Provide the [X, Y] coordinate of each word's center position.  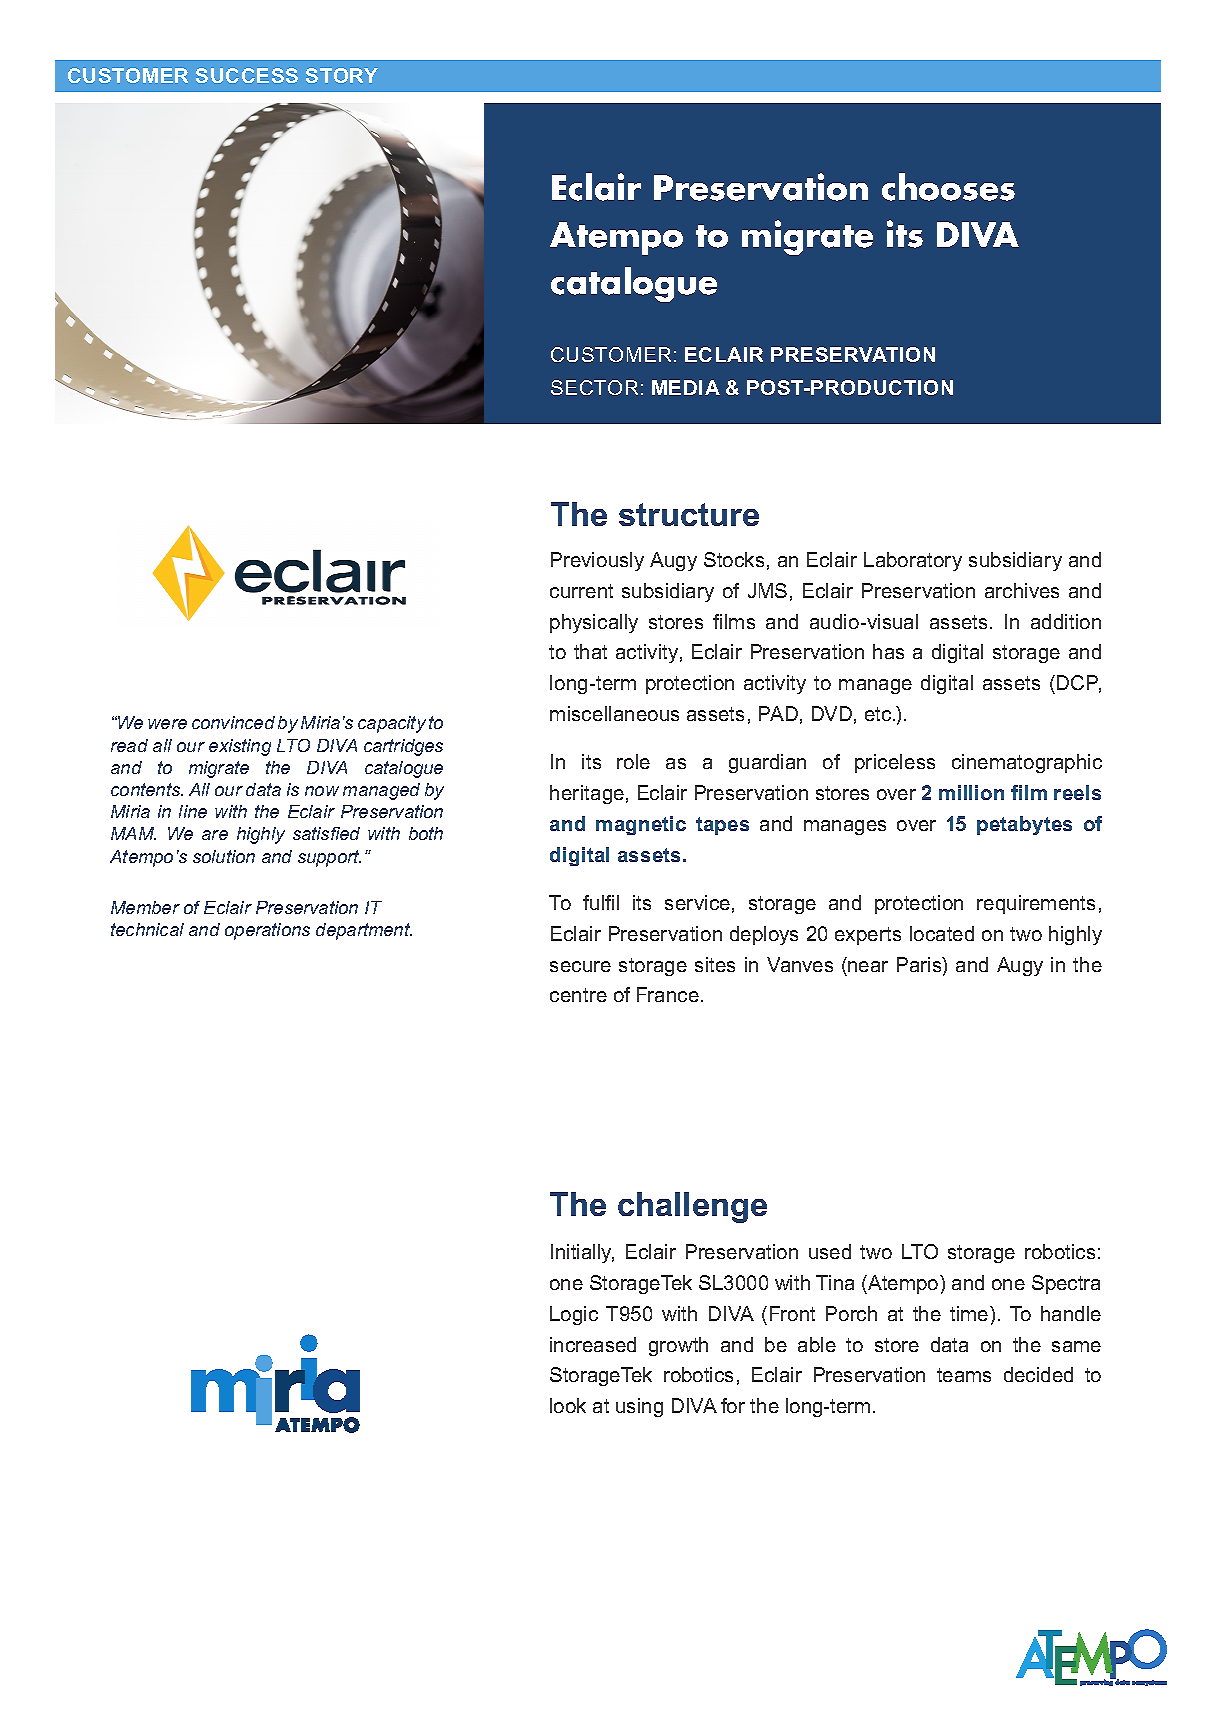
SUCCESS [247, 75]
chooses [948, 187]
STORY [342, 75]
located [942, 933]
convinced [233, 722]
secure [580, 966]
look [568, 1405]
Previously [597, 561]
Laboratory [913, 561]
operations [267, 931]
